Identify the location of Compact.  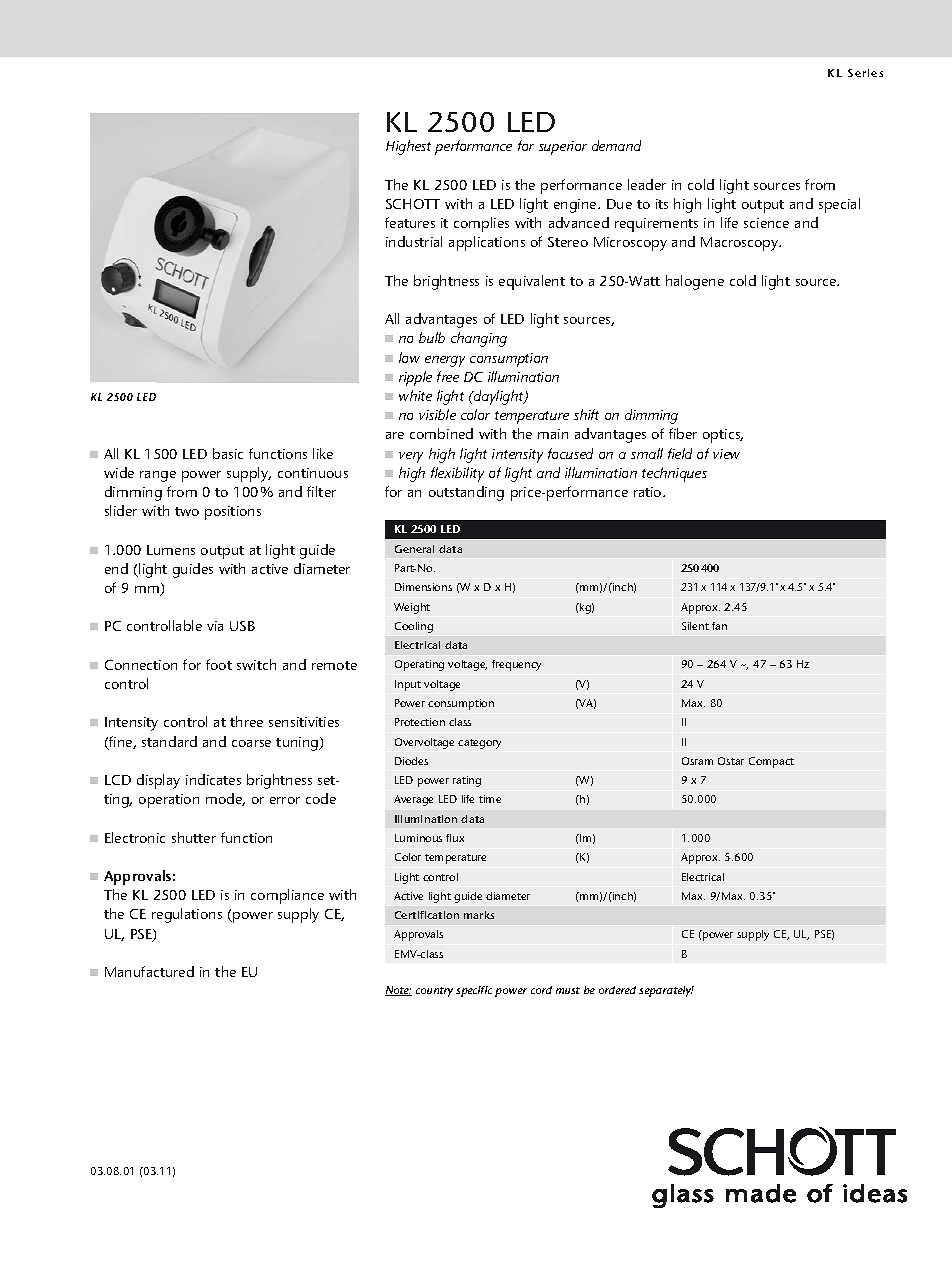
(771, 762).
